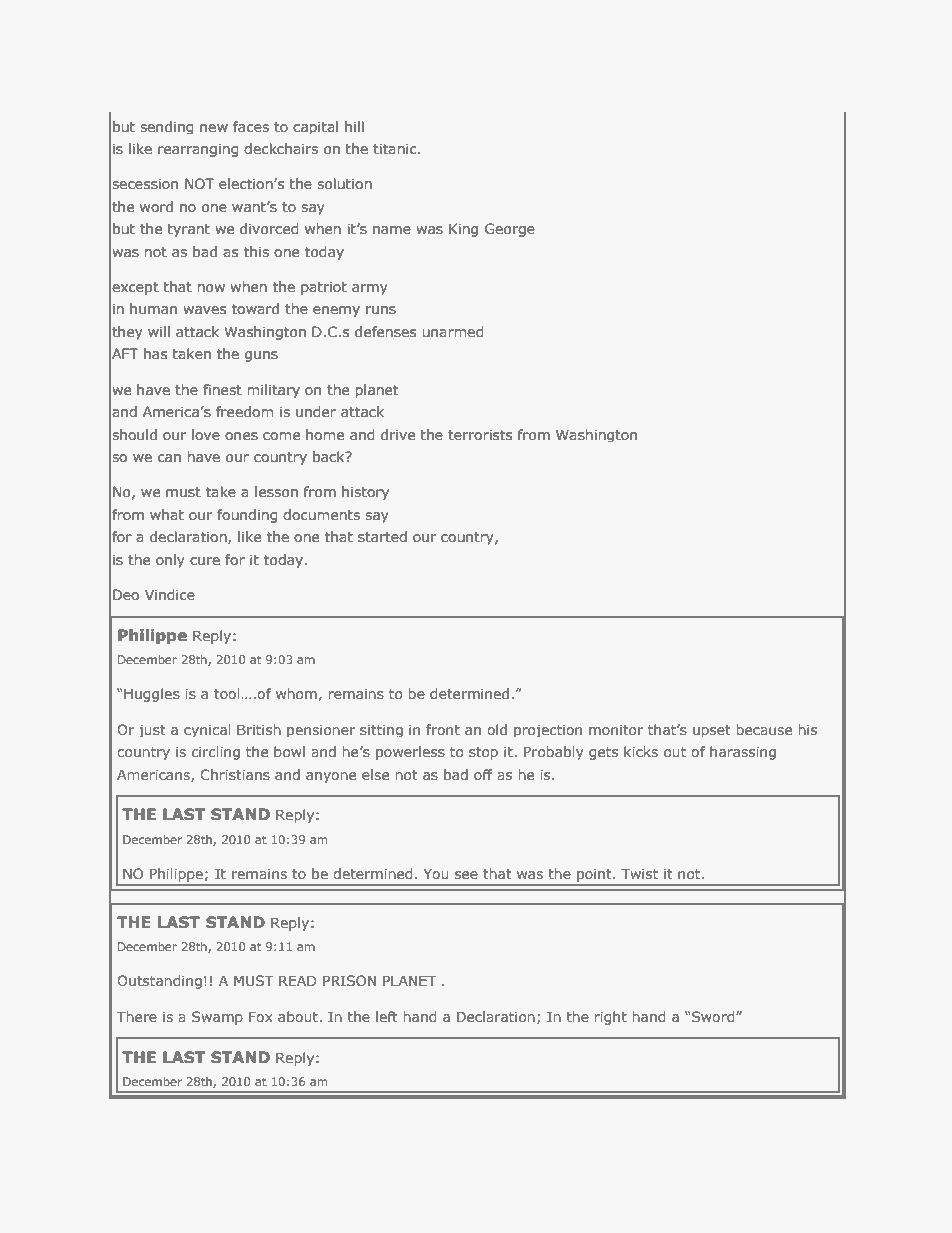  What do you see at coordinates (235, 774) in the screenshot?
I see `Christians` at bounding box center [235, 774].
